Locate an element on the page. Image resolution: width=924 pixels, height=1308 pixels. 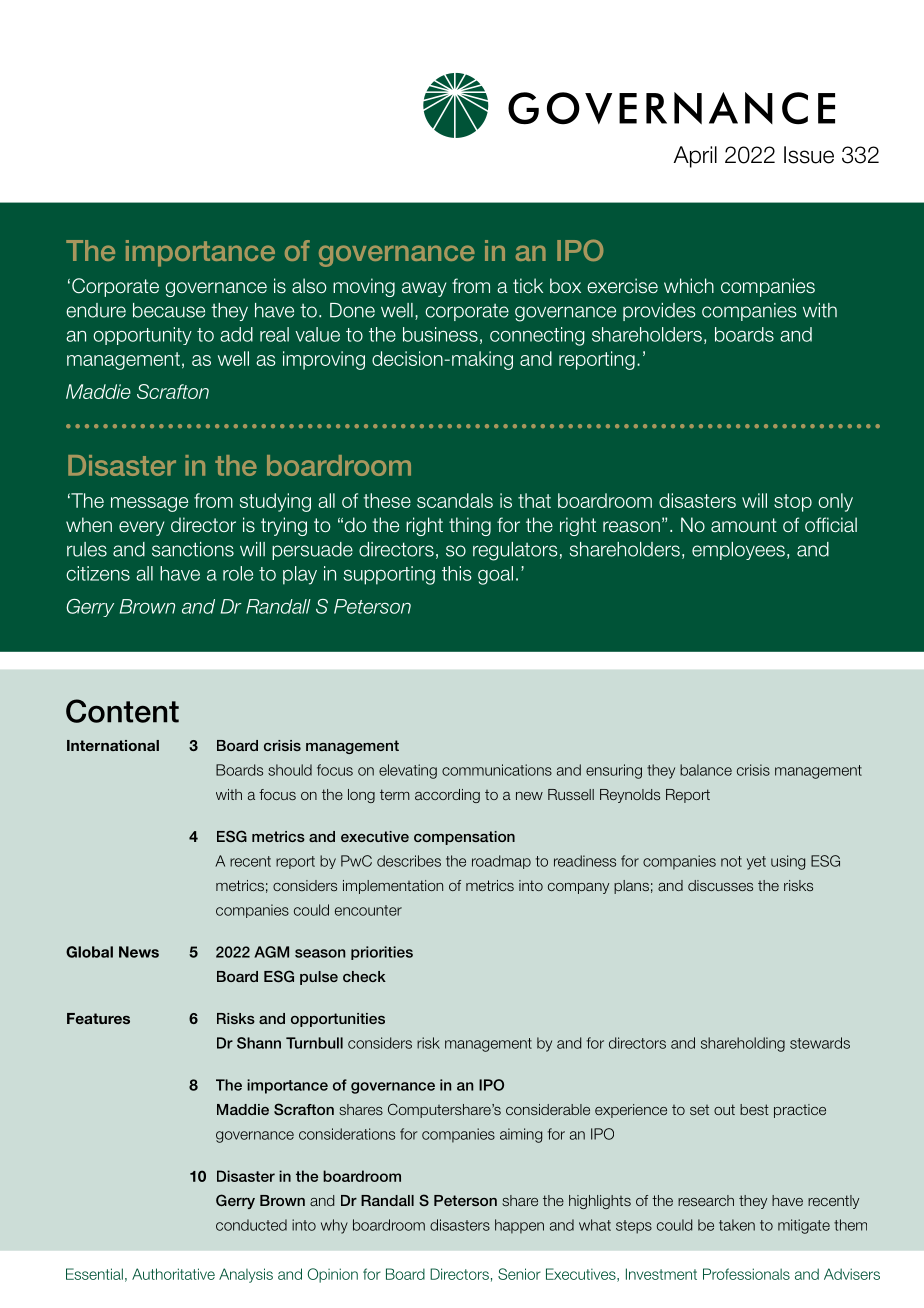
priorities is located at coordinates (382, 953).
